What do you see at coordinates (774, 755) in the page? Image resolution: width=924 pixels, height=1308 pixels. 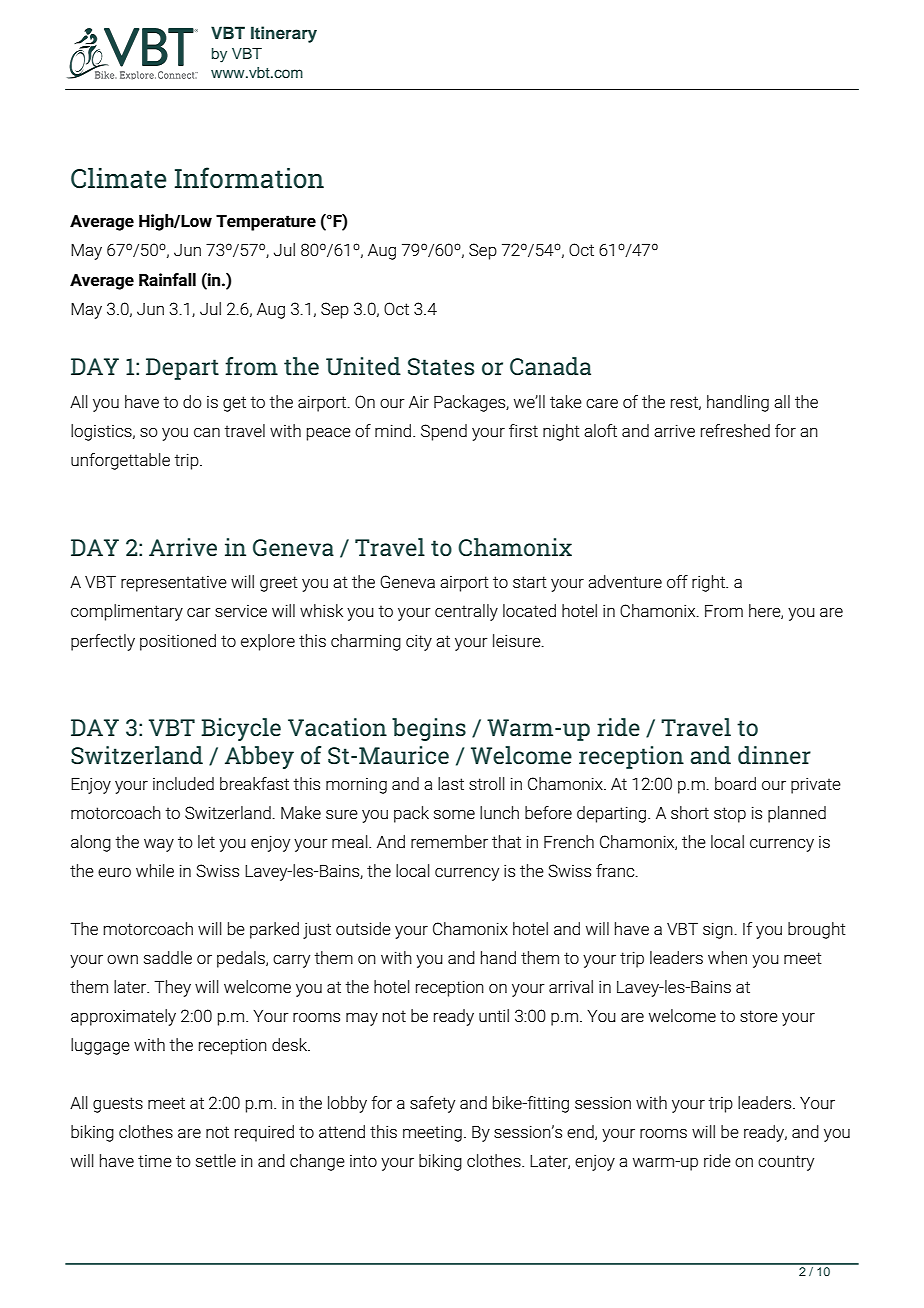 I see `dinner` at bounding box center [774, 755].
